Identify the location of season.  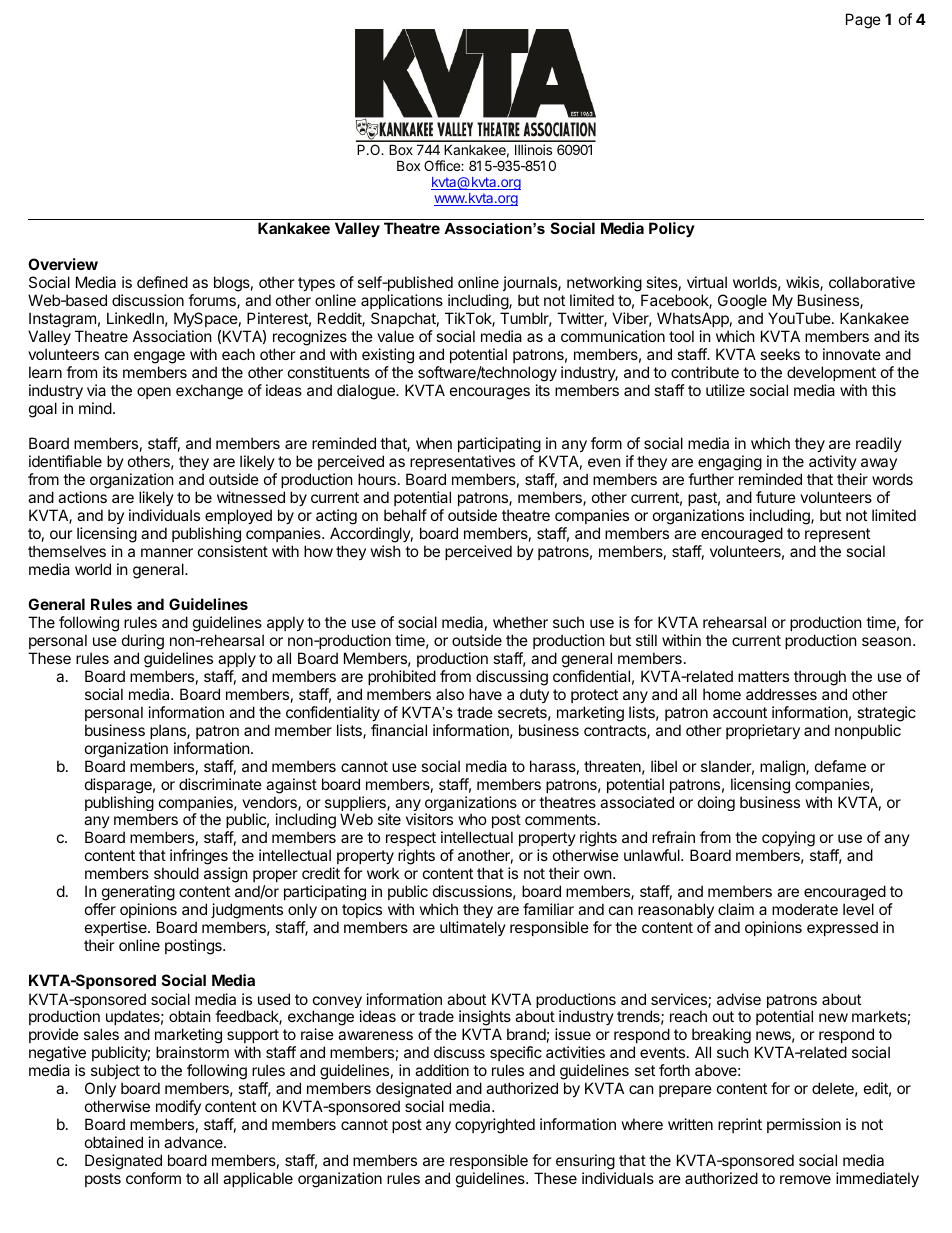
(886, 641).
